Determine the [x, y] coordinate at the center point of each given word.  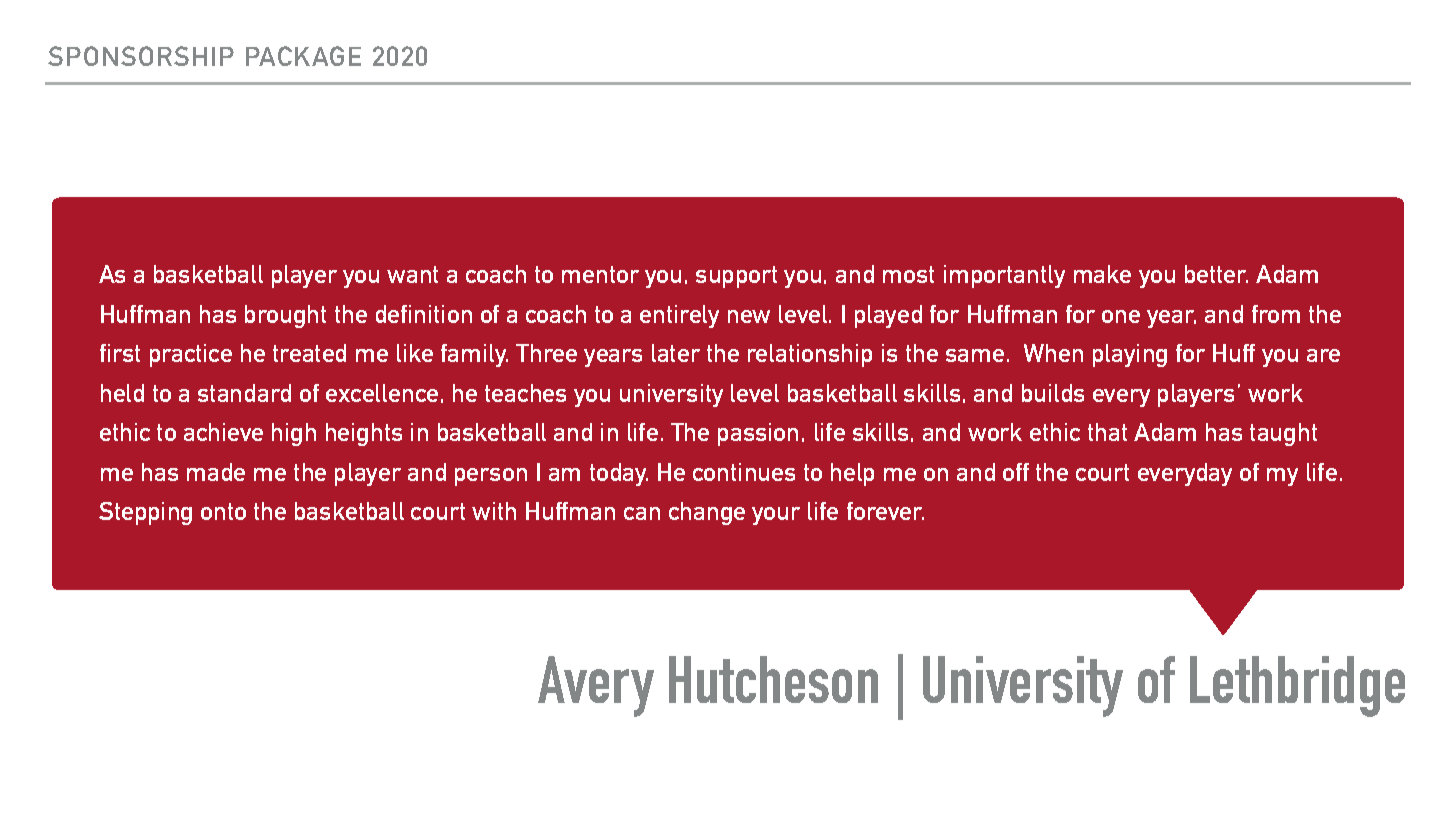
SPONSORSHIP [141, 56]
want [412, 274]
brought [285, 316]
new [749, 316]
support [736, 277]
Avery [596, 686]
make [1102, 274]
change [707, 513]
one [1121, 316]
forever [885, 511]
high [294, 434]
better [1216, 274]
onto [223, 511]
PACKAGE [303, 56]
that [1107, 432]
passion [758, 434]
